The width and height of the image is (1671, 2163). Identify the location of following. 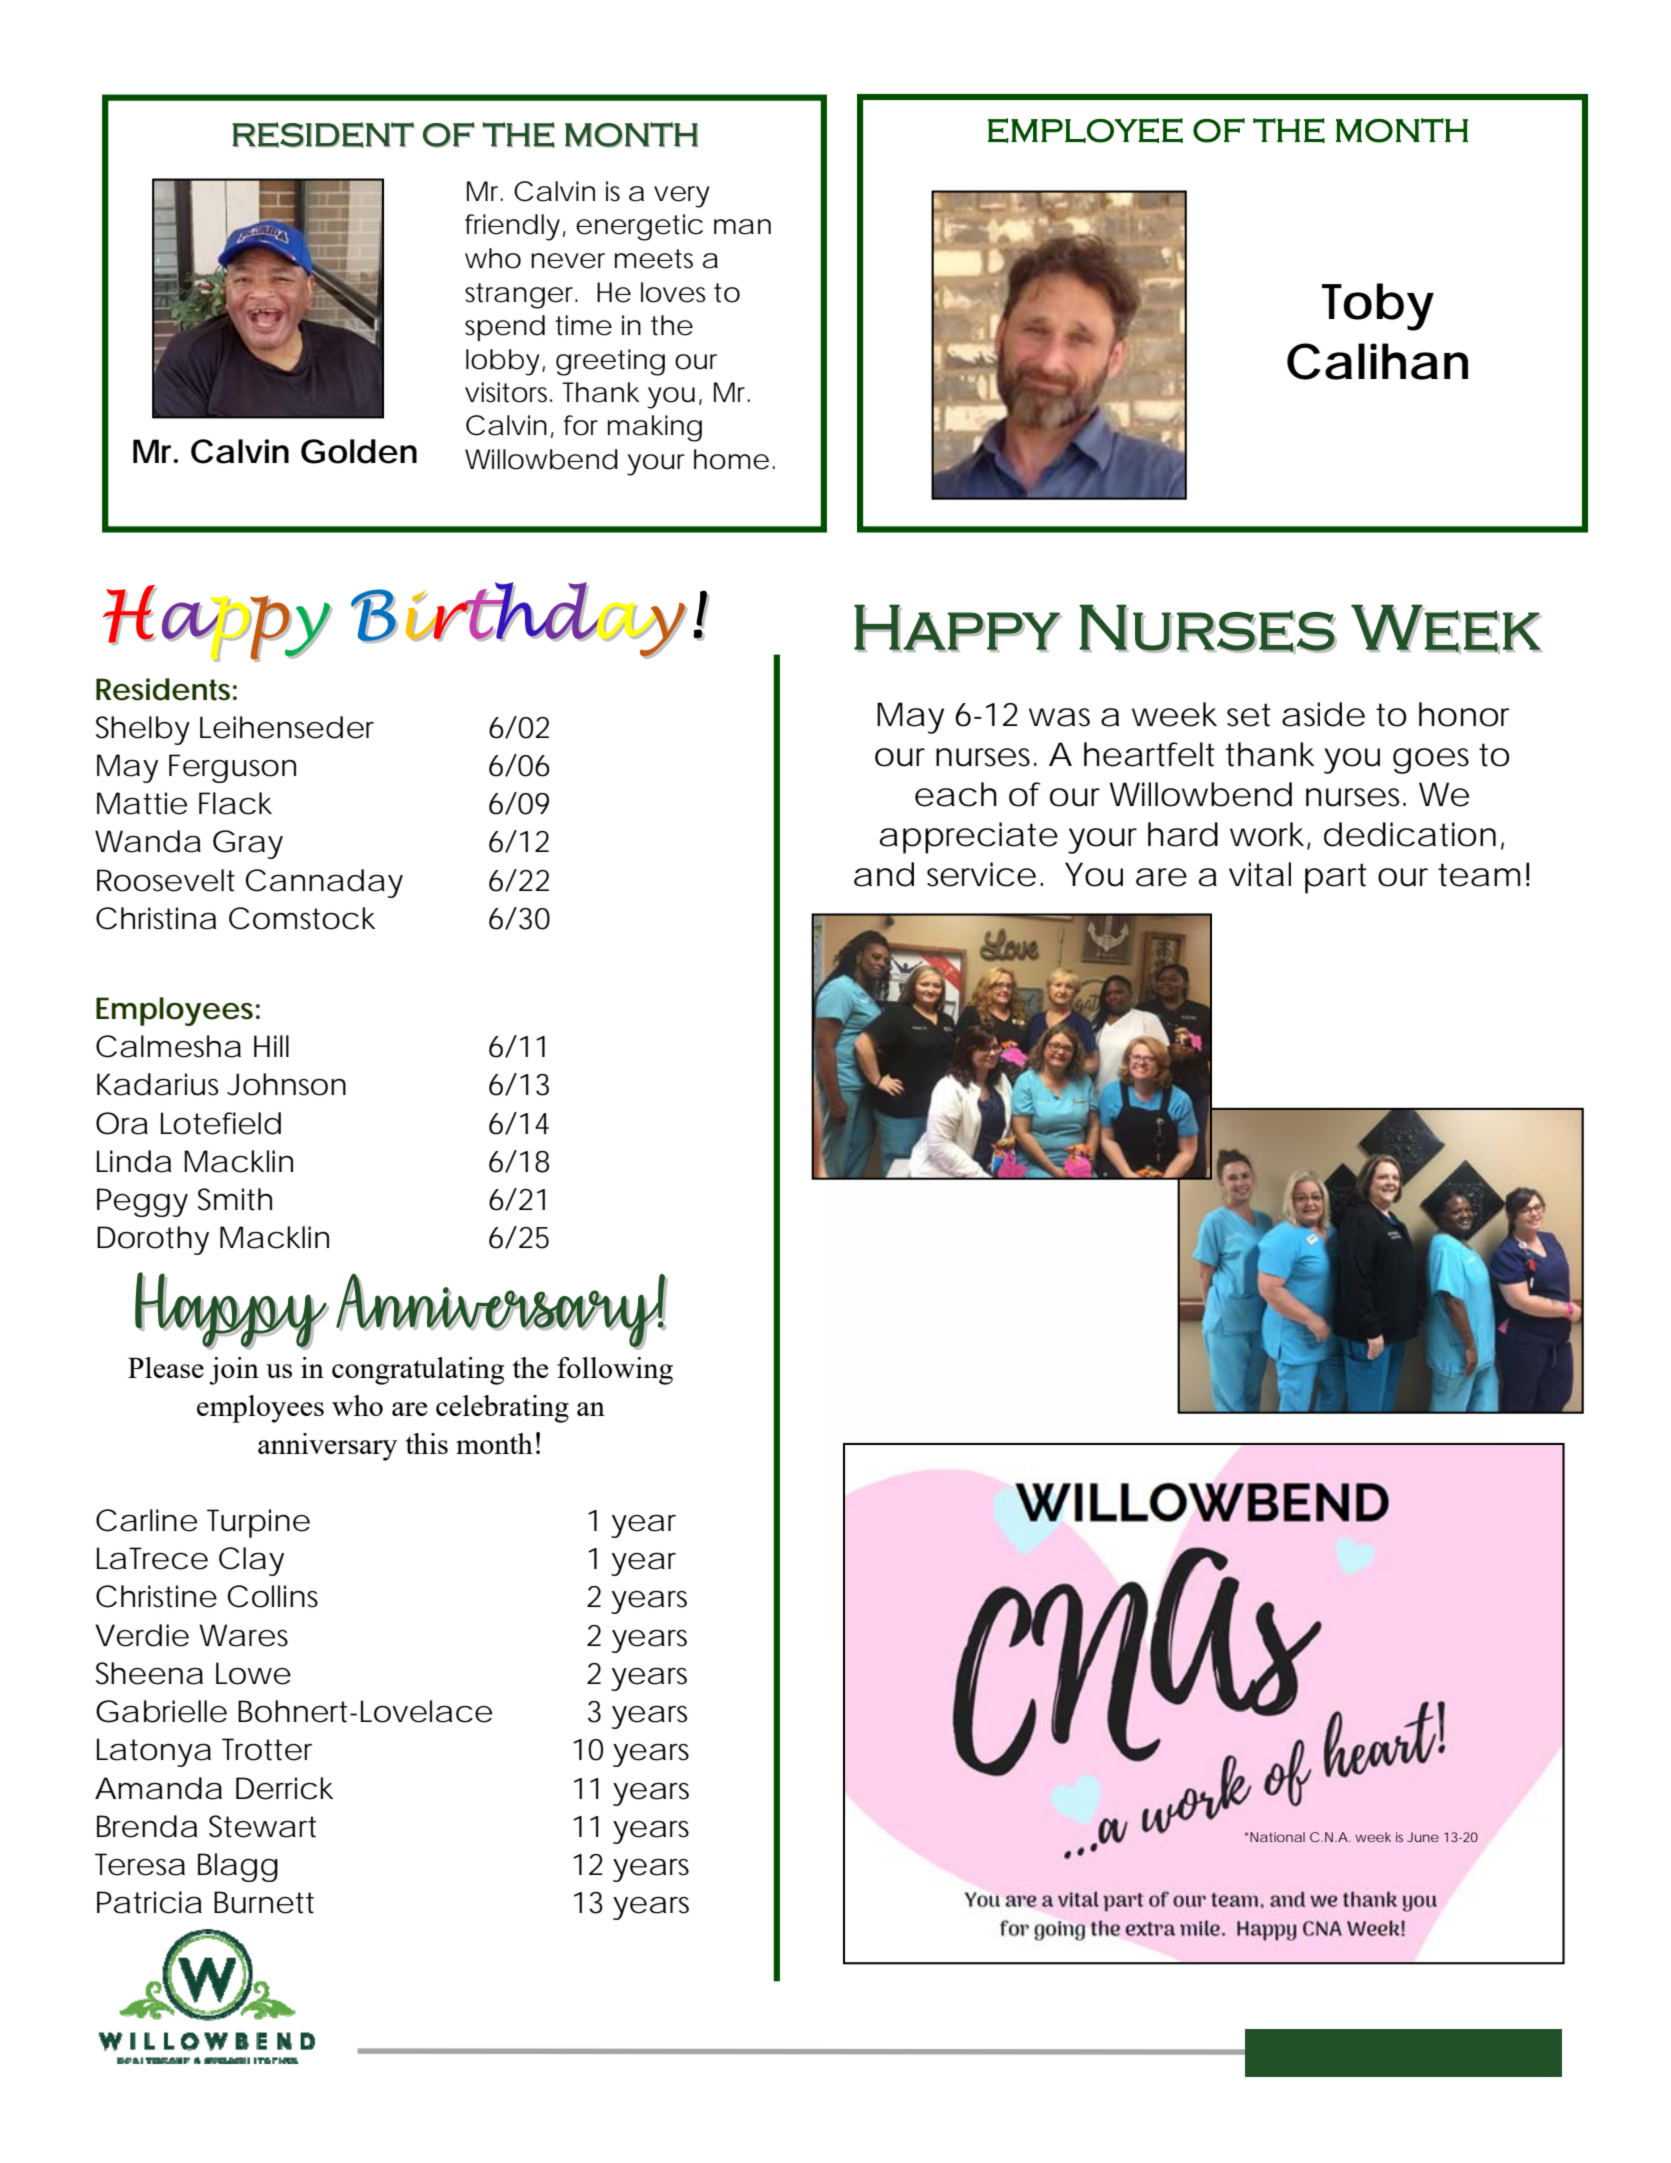
(615, 1371).
